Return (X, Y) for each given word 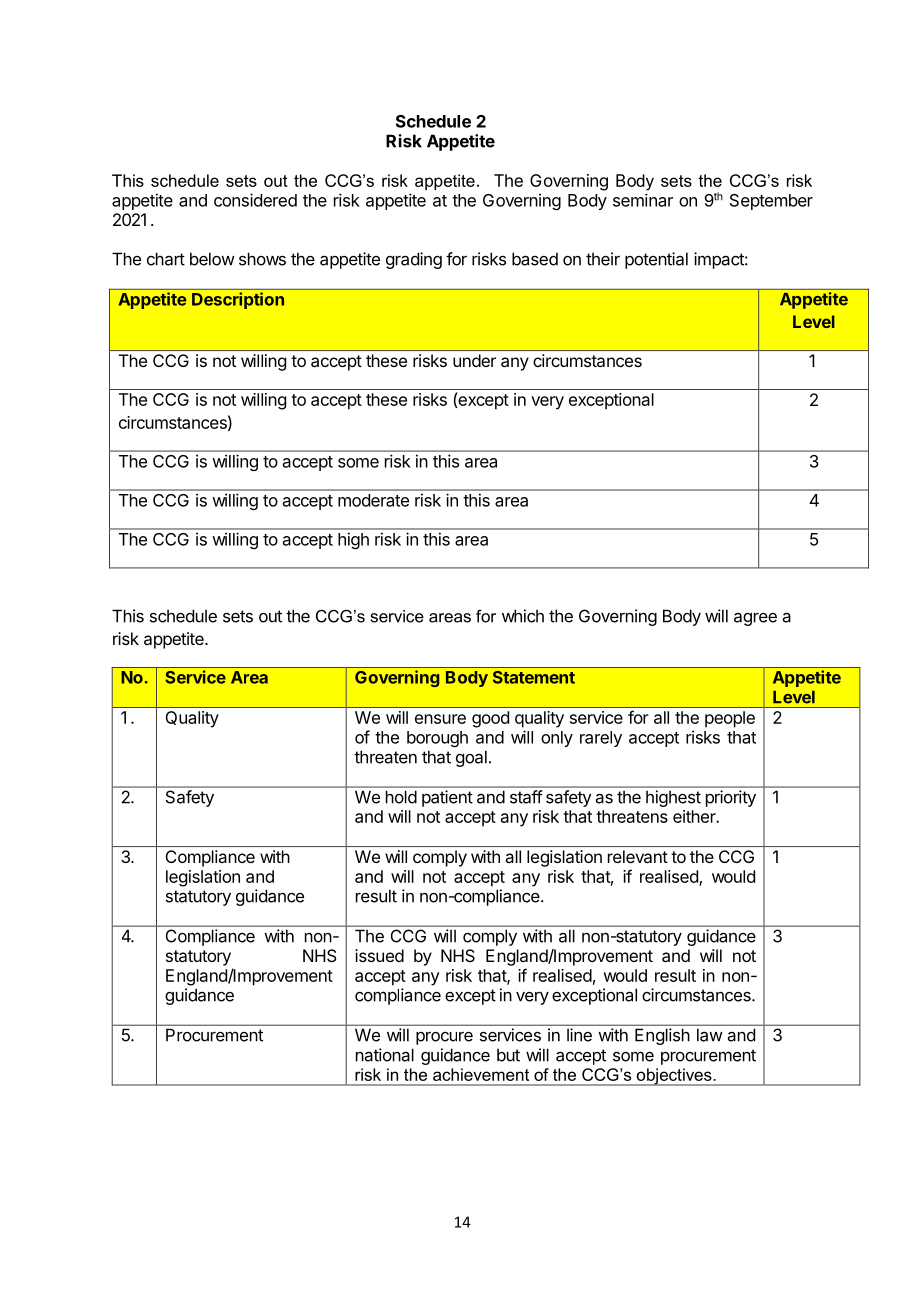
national (385, 1055)
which (523, 616)
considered (255, 200)
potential (656, 260)
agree (755, 619)
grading (414, 260)
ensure (440, 719)
